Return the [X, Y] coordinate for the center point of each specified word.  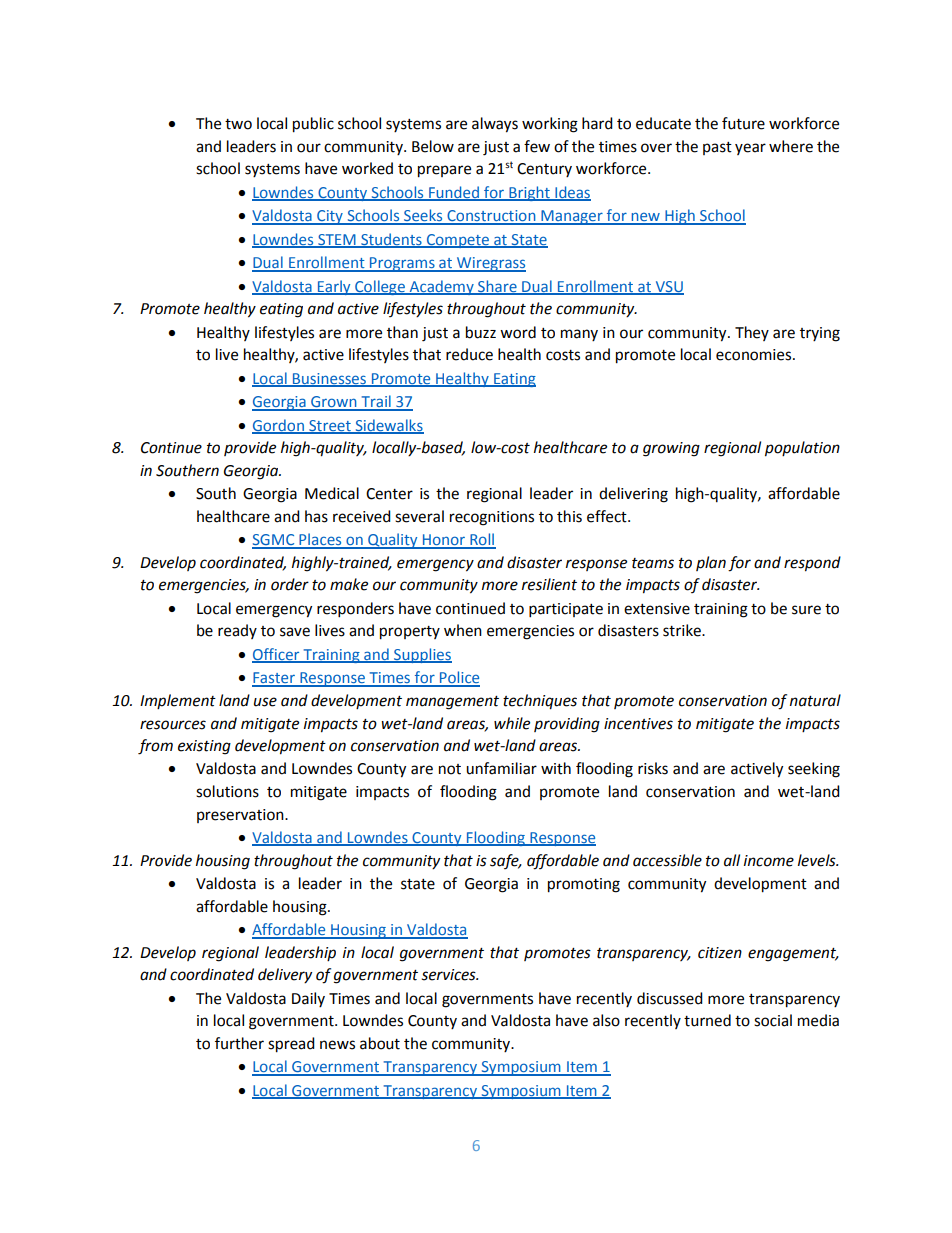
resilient [549, 584]
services [450, 975]
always [495, 125]
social [773, 1020]
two [238, 124]
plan [711, 563]
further [239, 1043]
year [750, 149]
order [290, 584]
